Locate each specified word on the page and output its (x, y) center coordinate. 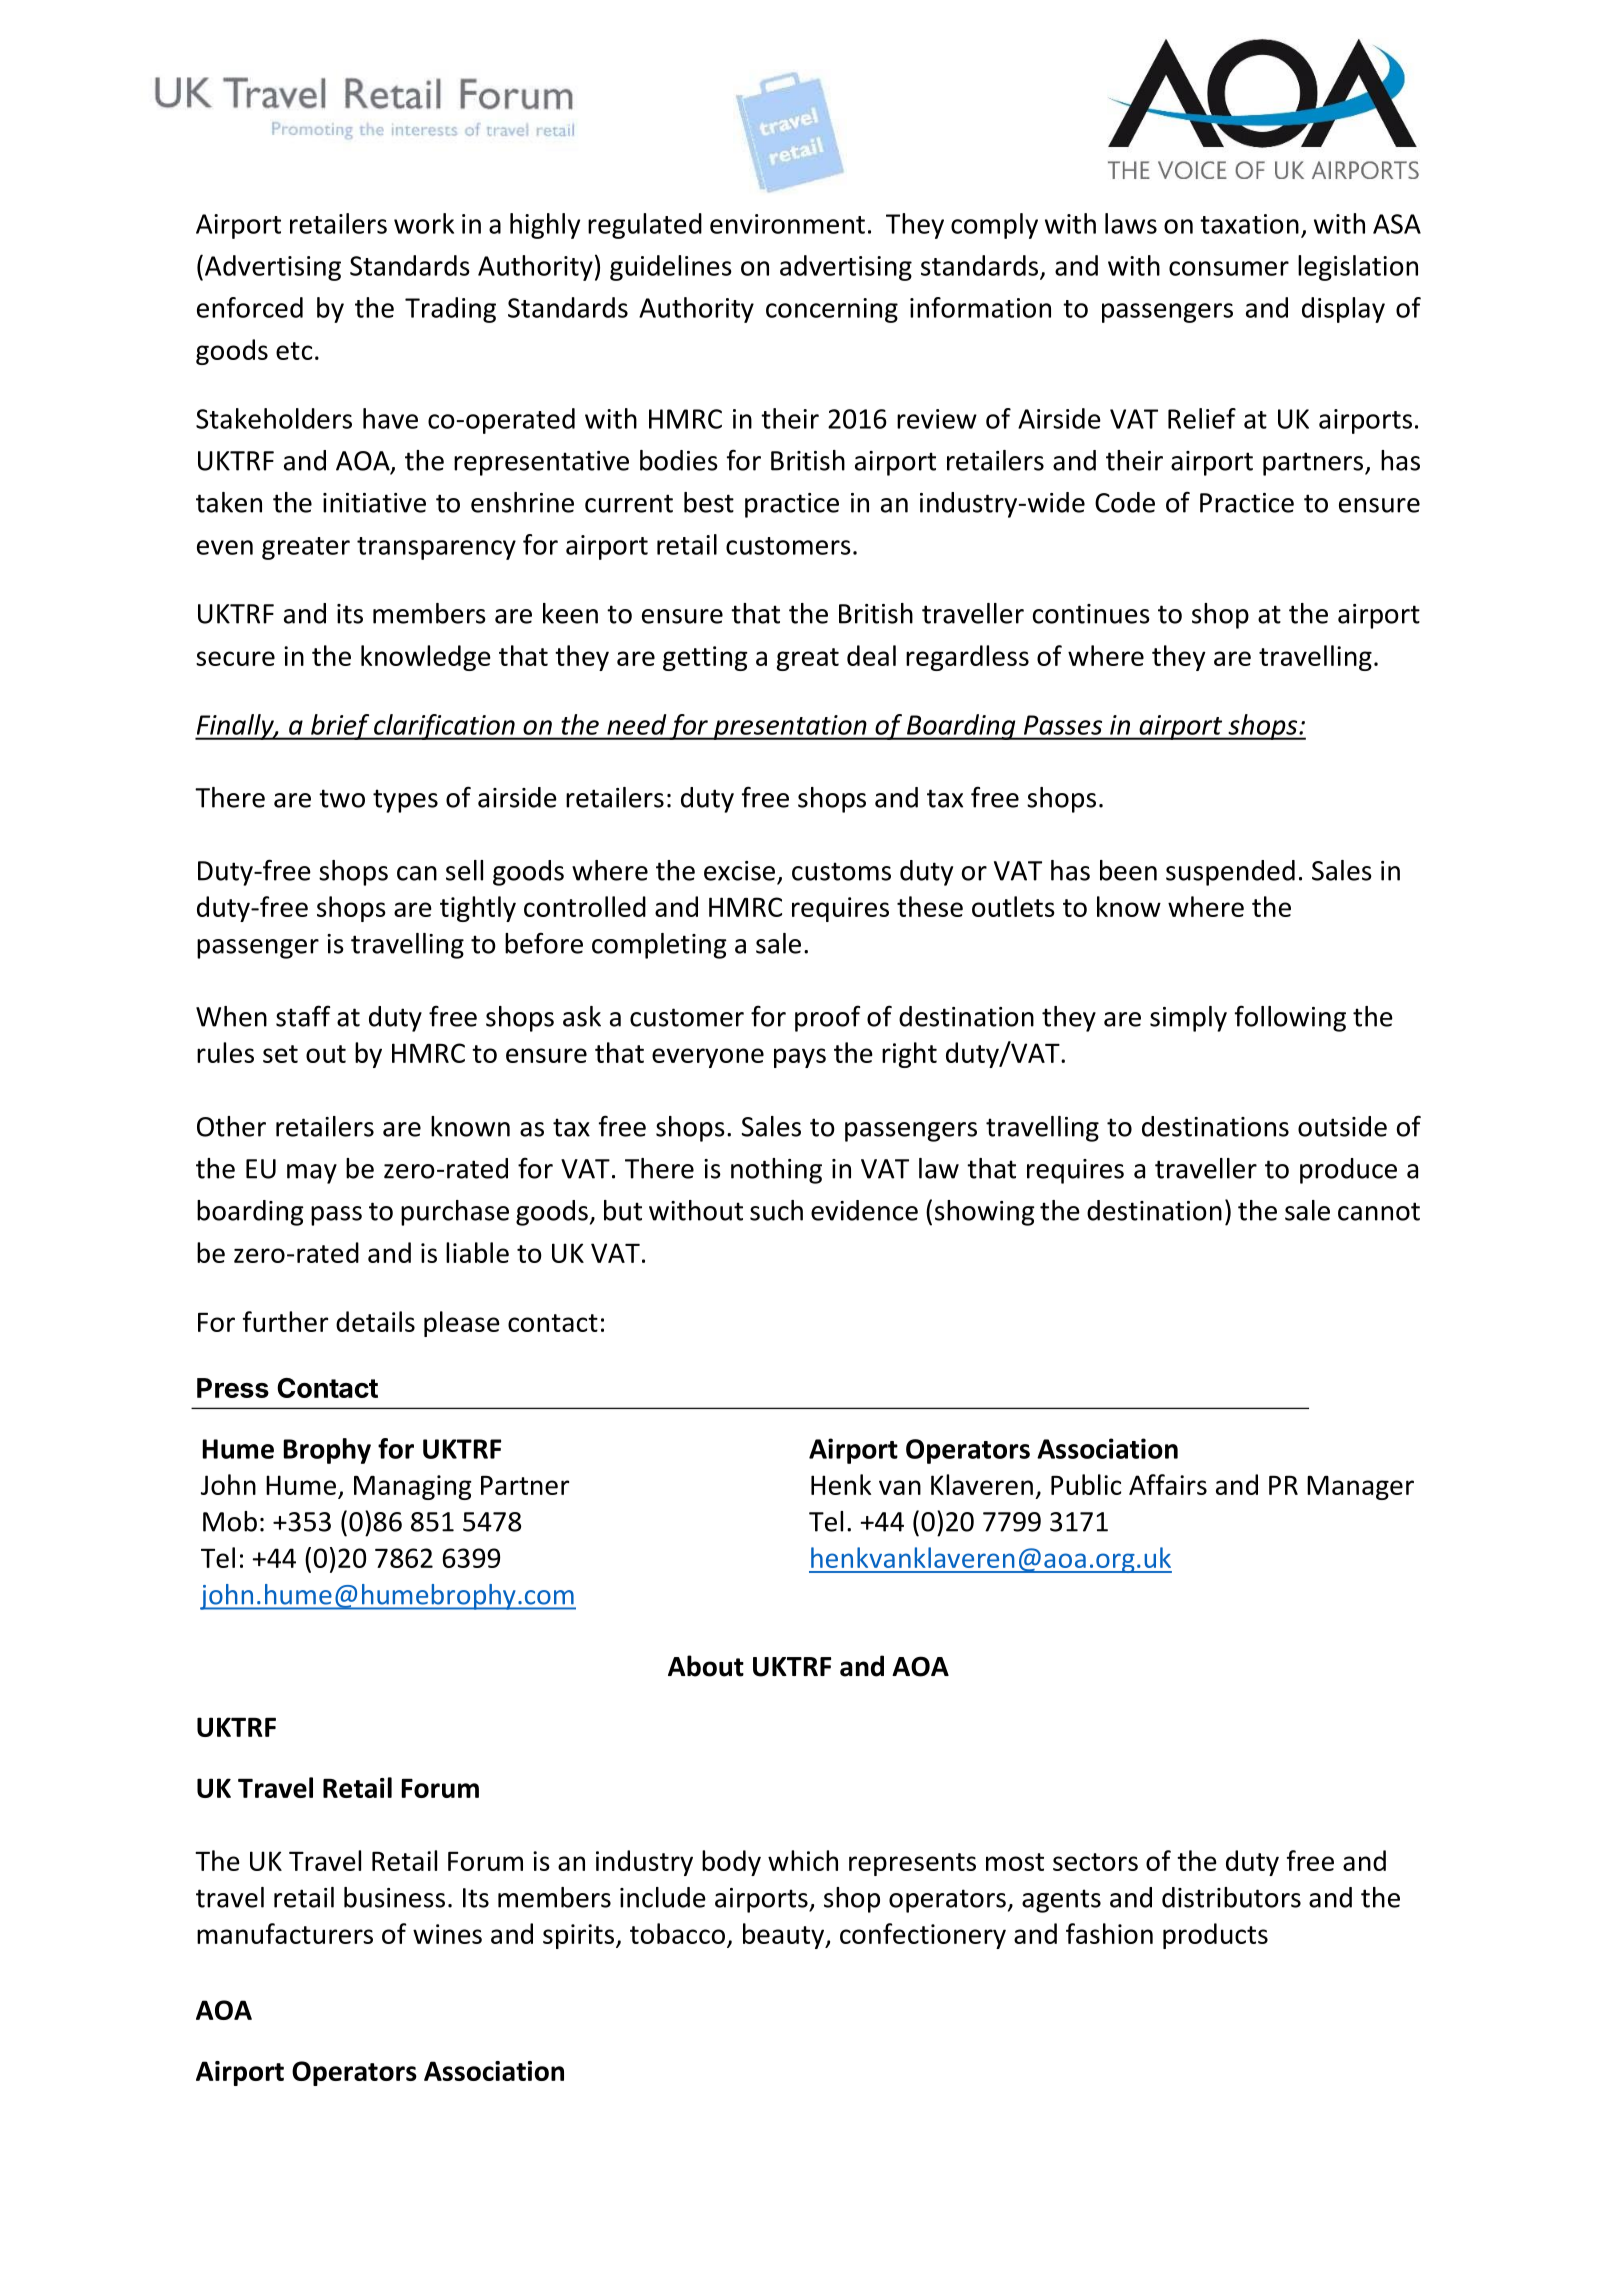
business (394, 1897)
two (342, 798)
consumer (1229, 268)
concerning (832, 310)
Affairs (1168, 1484)
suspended (1230, 873)
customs (841, 871)
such (776, 1210)
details (375, 1321)
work (424, 223)
